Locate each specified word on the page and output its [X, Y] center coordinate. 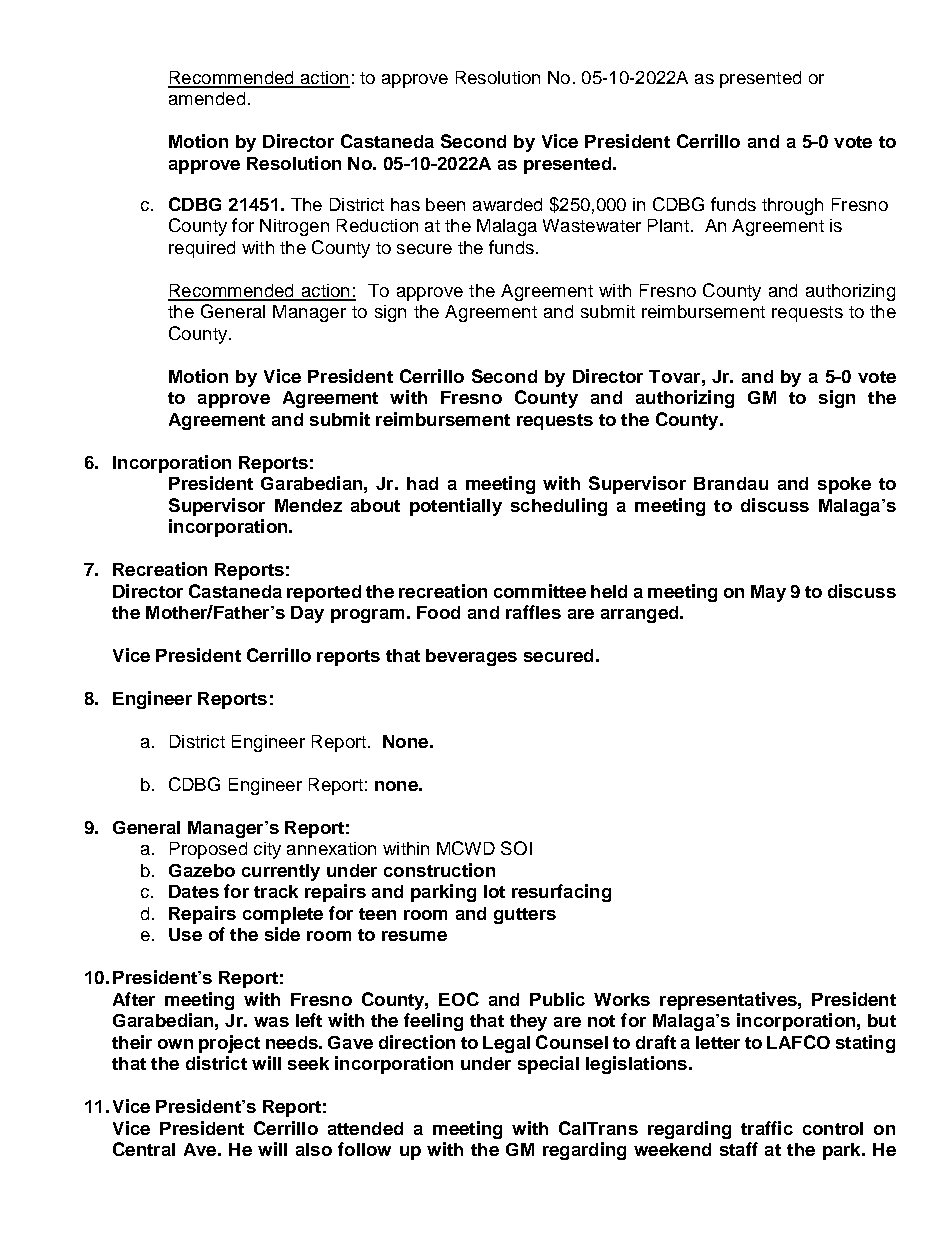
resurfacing [561, 893]
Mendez [308, 505]
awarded [507, 204]
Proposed [208, 850]
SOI [516, 848]
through [792, 206]
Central [144, 1149]
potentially [456, 507]
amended [207, 98]
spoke [844, 485]
